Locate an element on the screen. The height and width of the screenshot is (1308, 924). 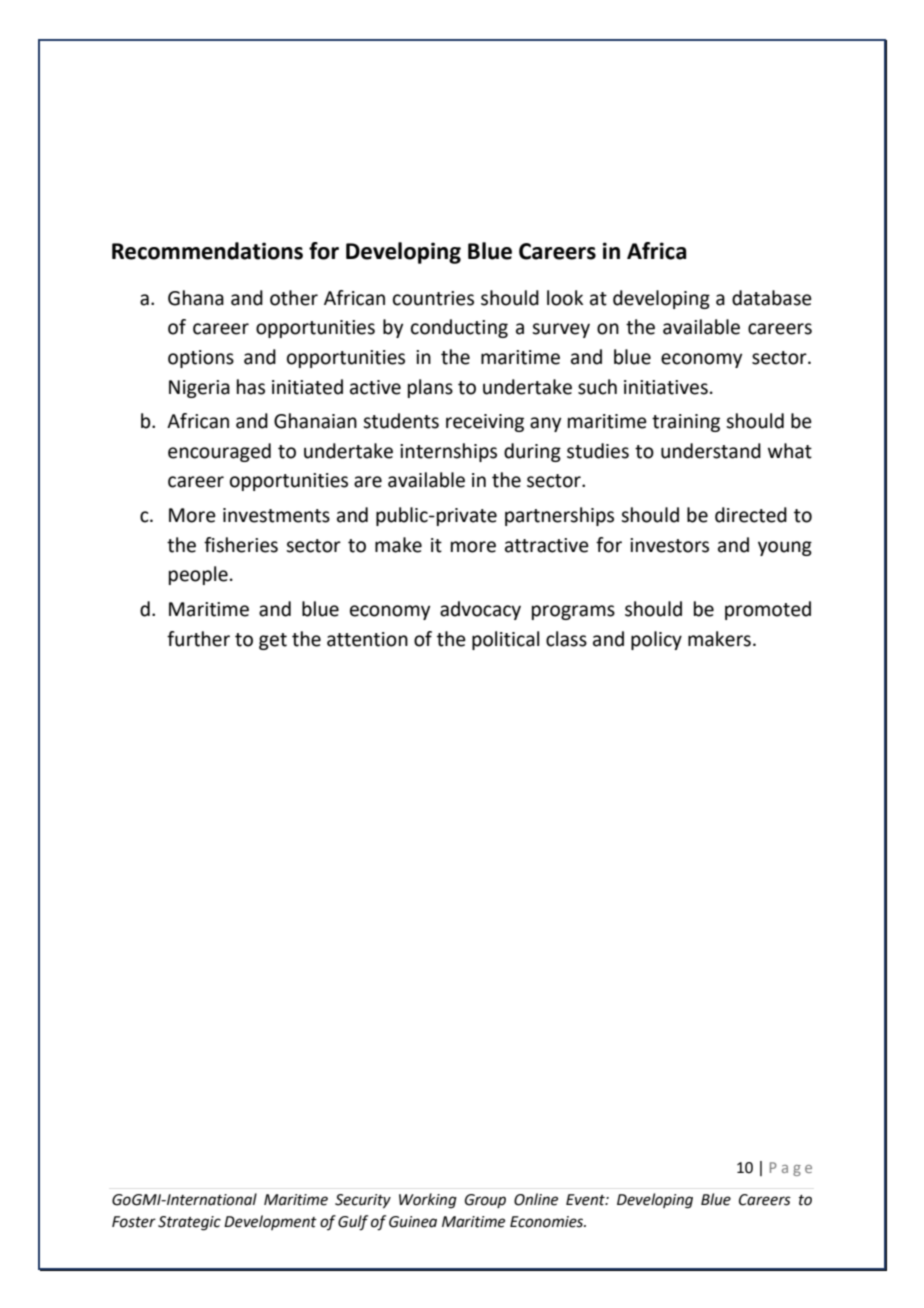
fisheries is located at coordinates (241, 545).
